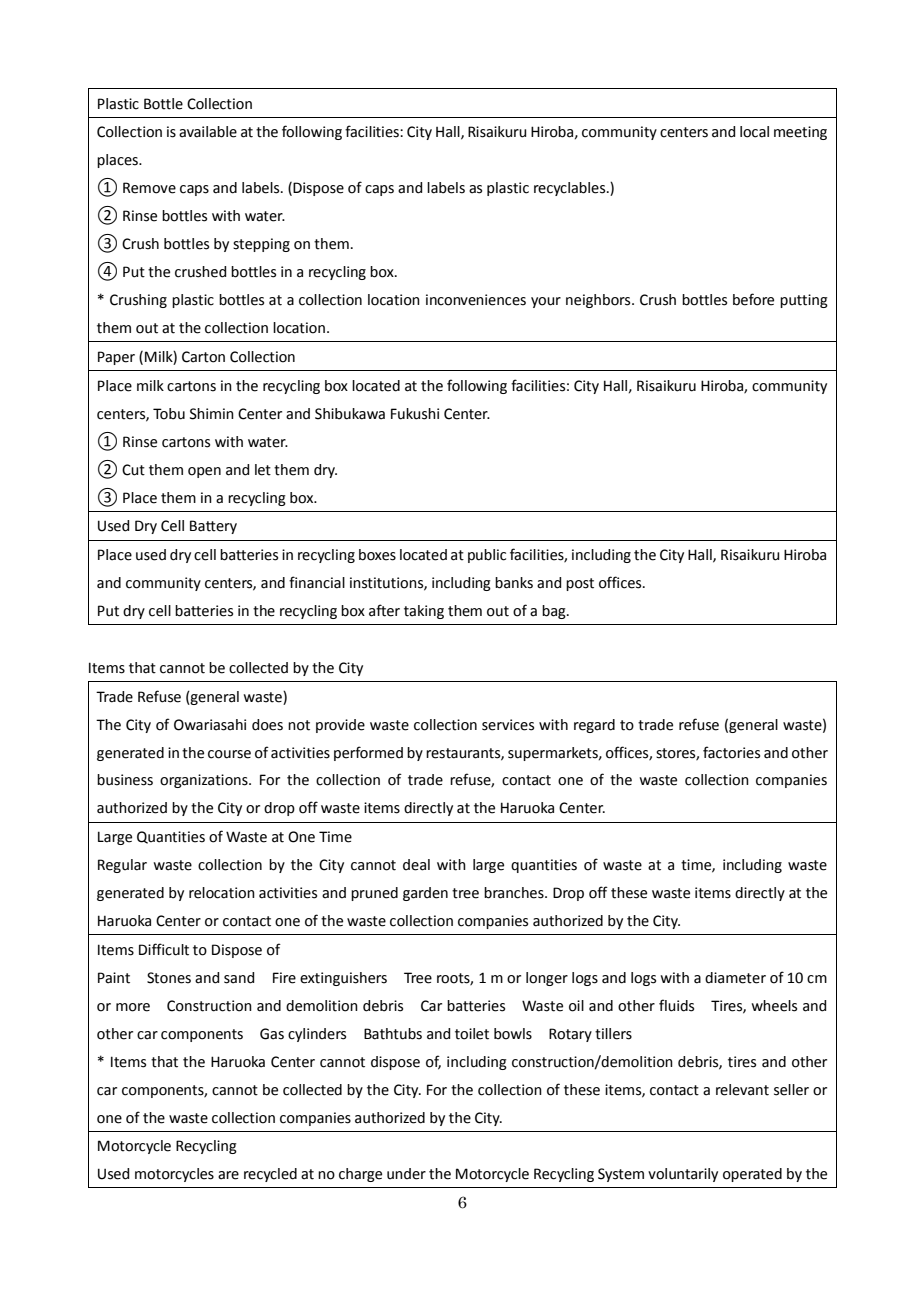 The height and width of the image is (1308, 924). What do you see at coordinates (580, 584) in the image?
I see `post` at bounding box center [580, 584].
